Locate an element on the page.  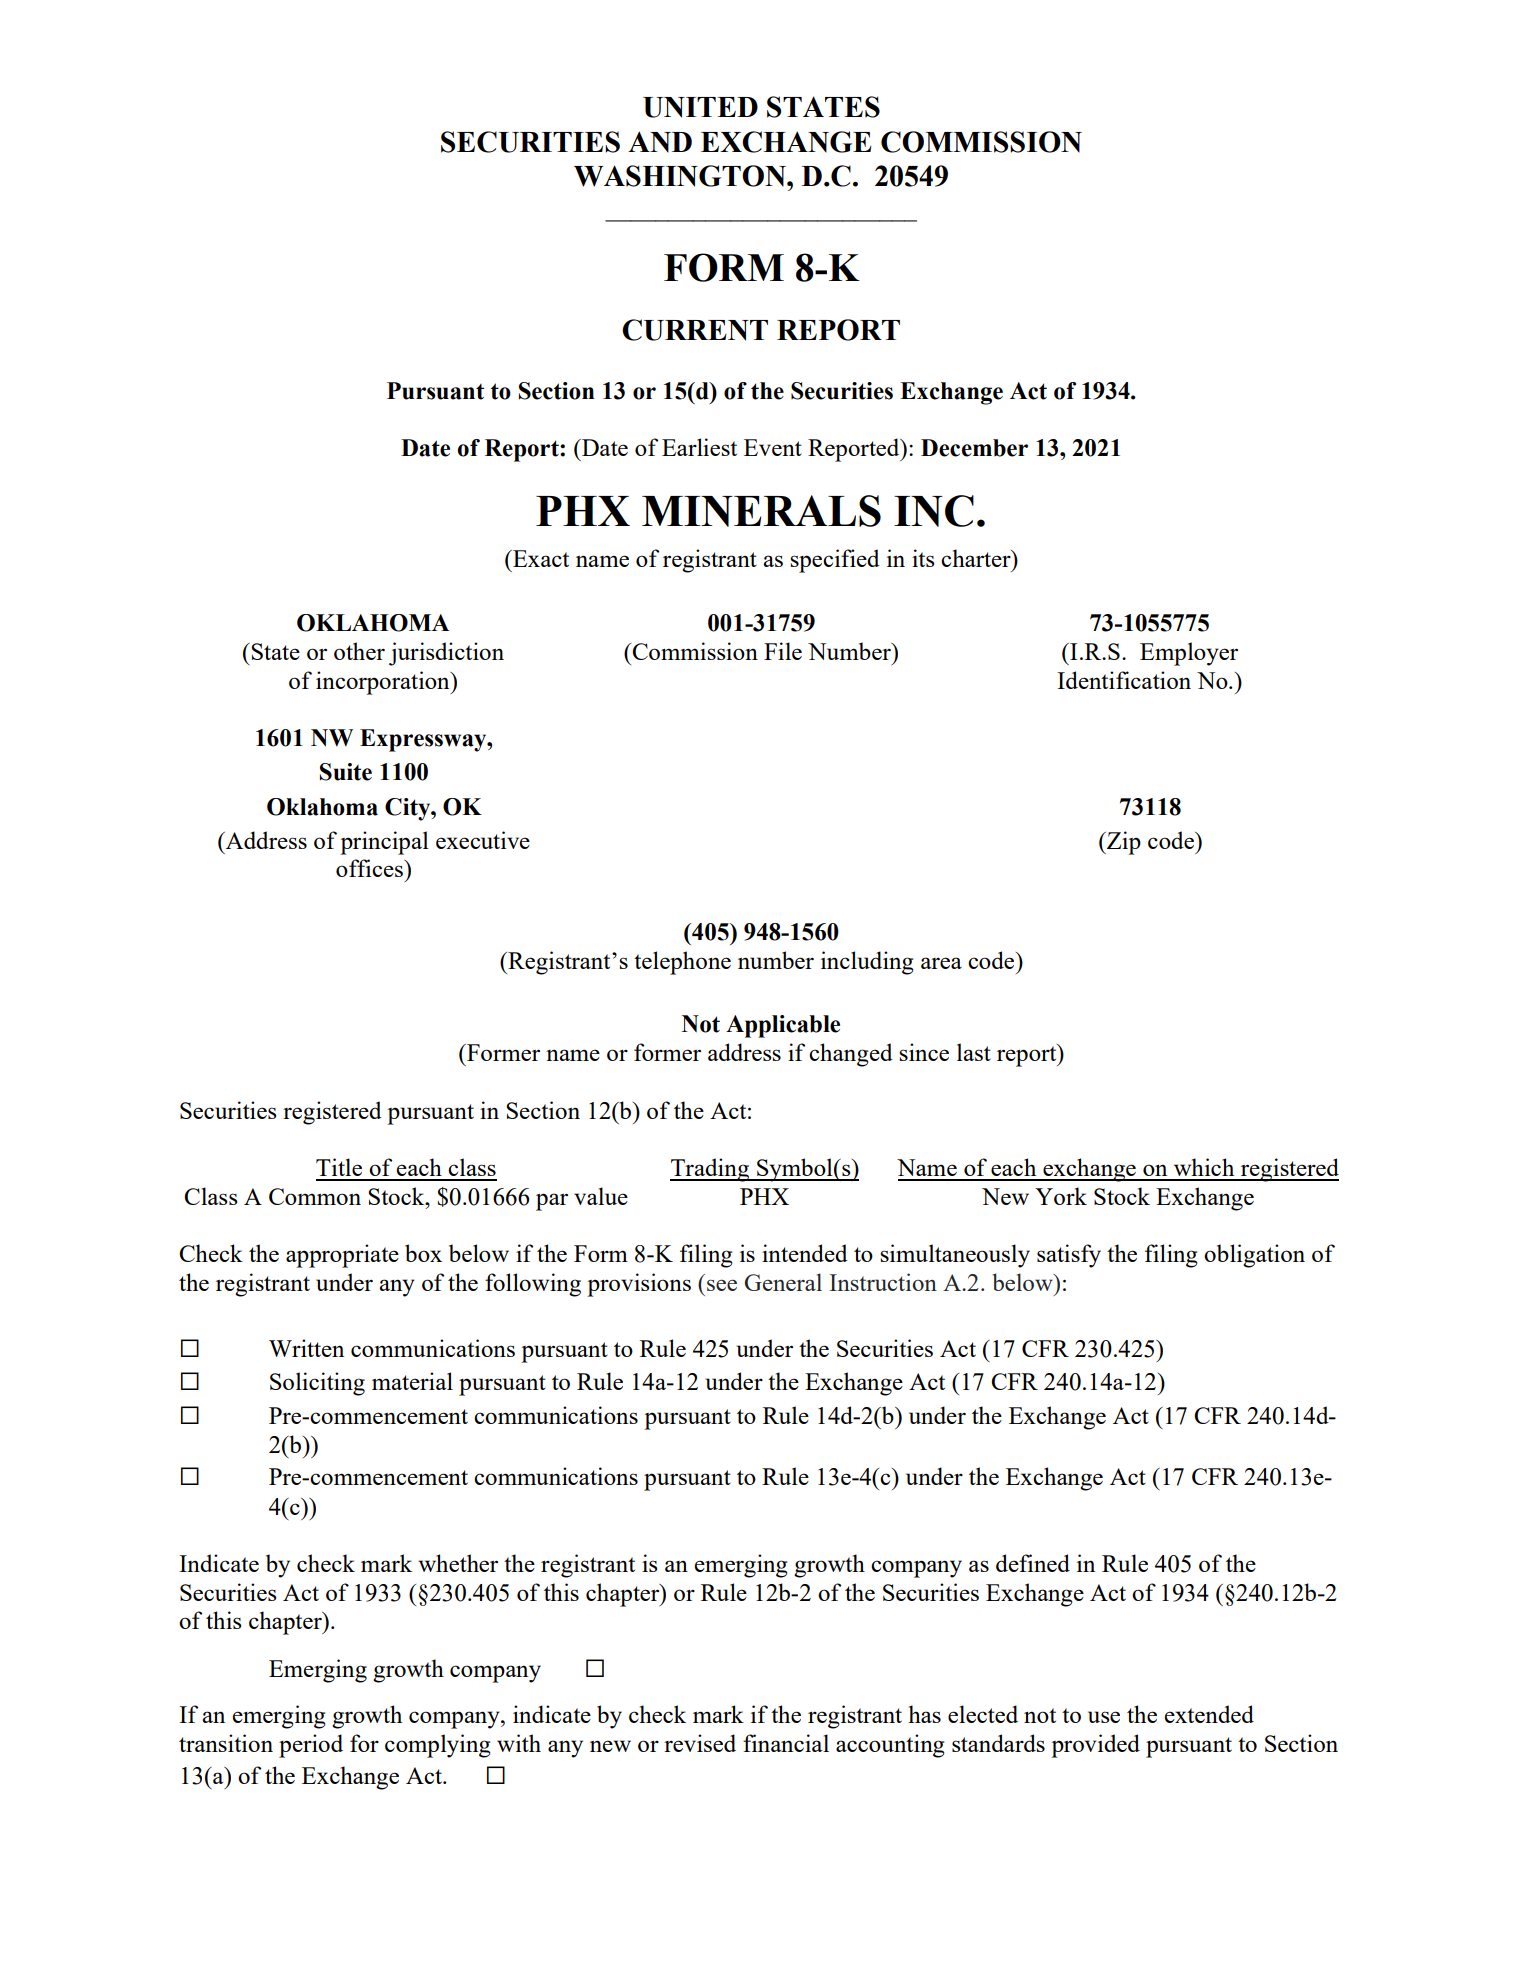
Zip is located at coordinates (1123, 843).
